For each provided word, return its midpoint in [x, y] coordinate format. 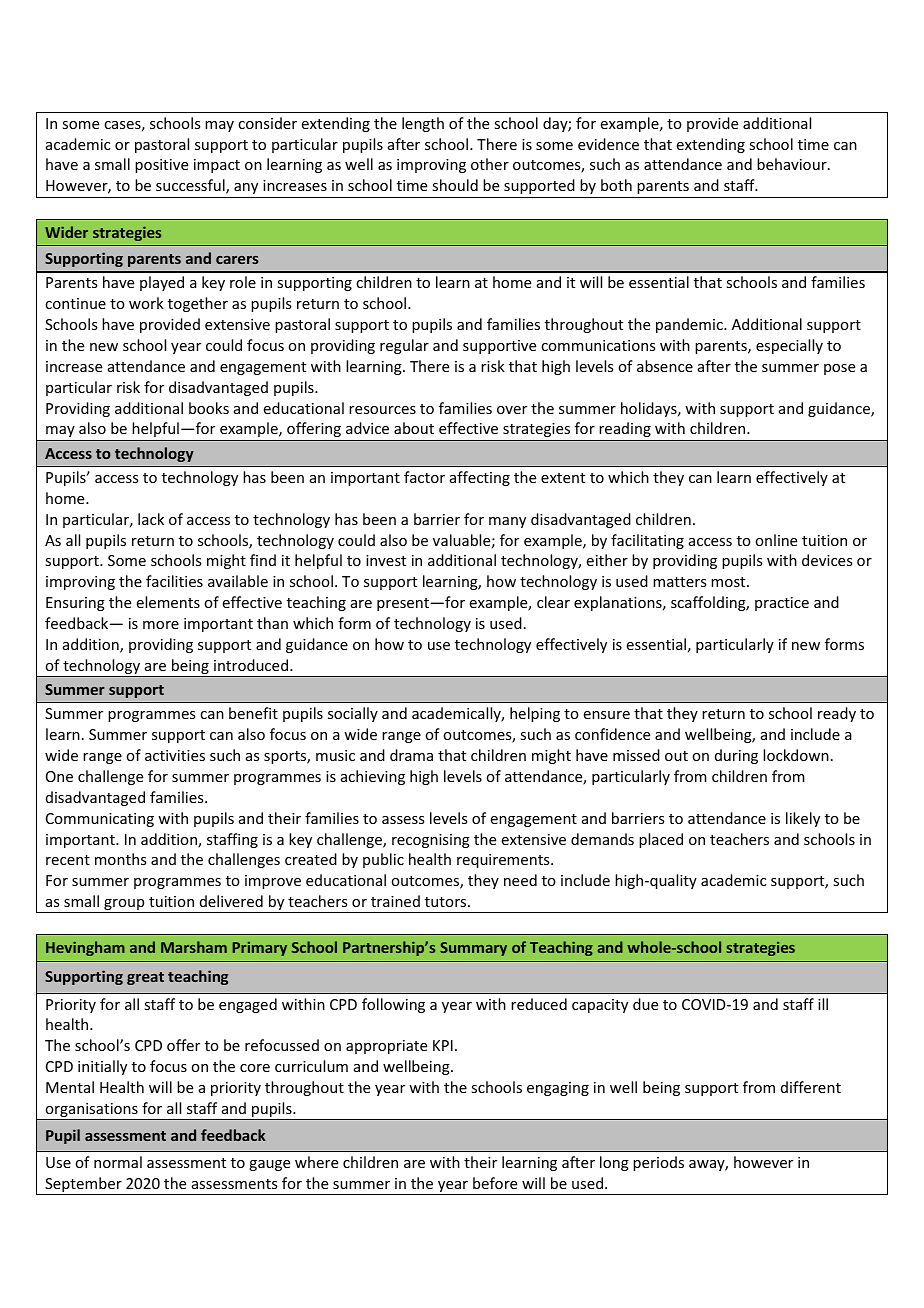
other [490, 164]
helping [535, 714]
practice [782, 604]
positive [161, 166]
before [495, 1183]
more [161, 625]
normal [118, 1162]
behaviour [793, 164]
